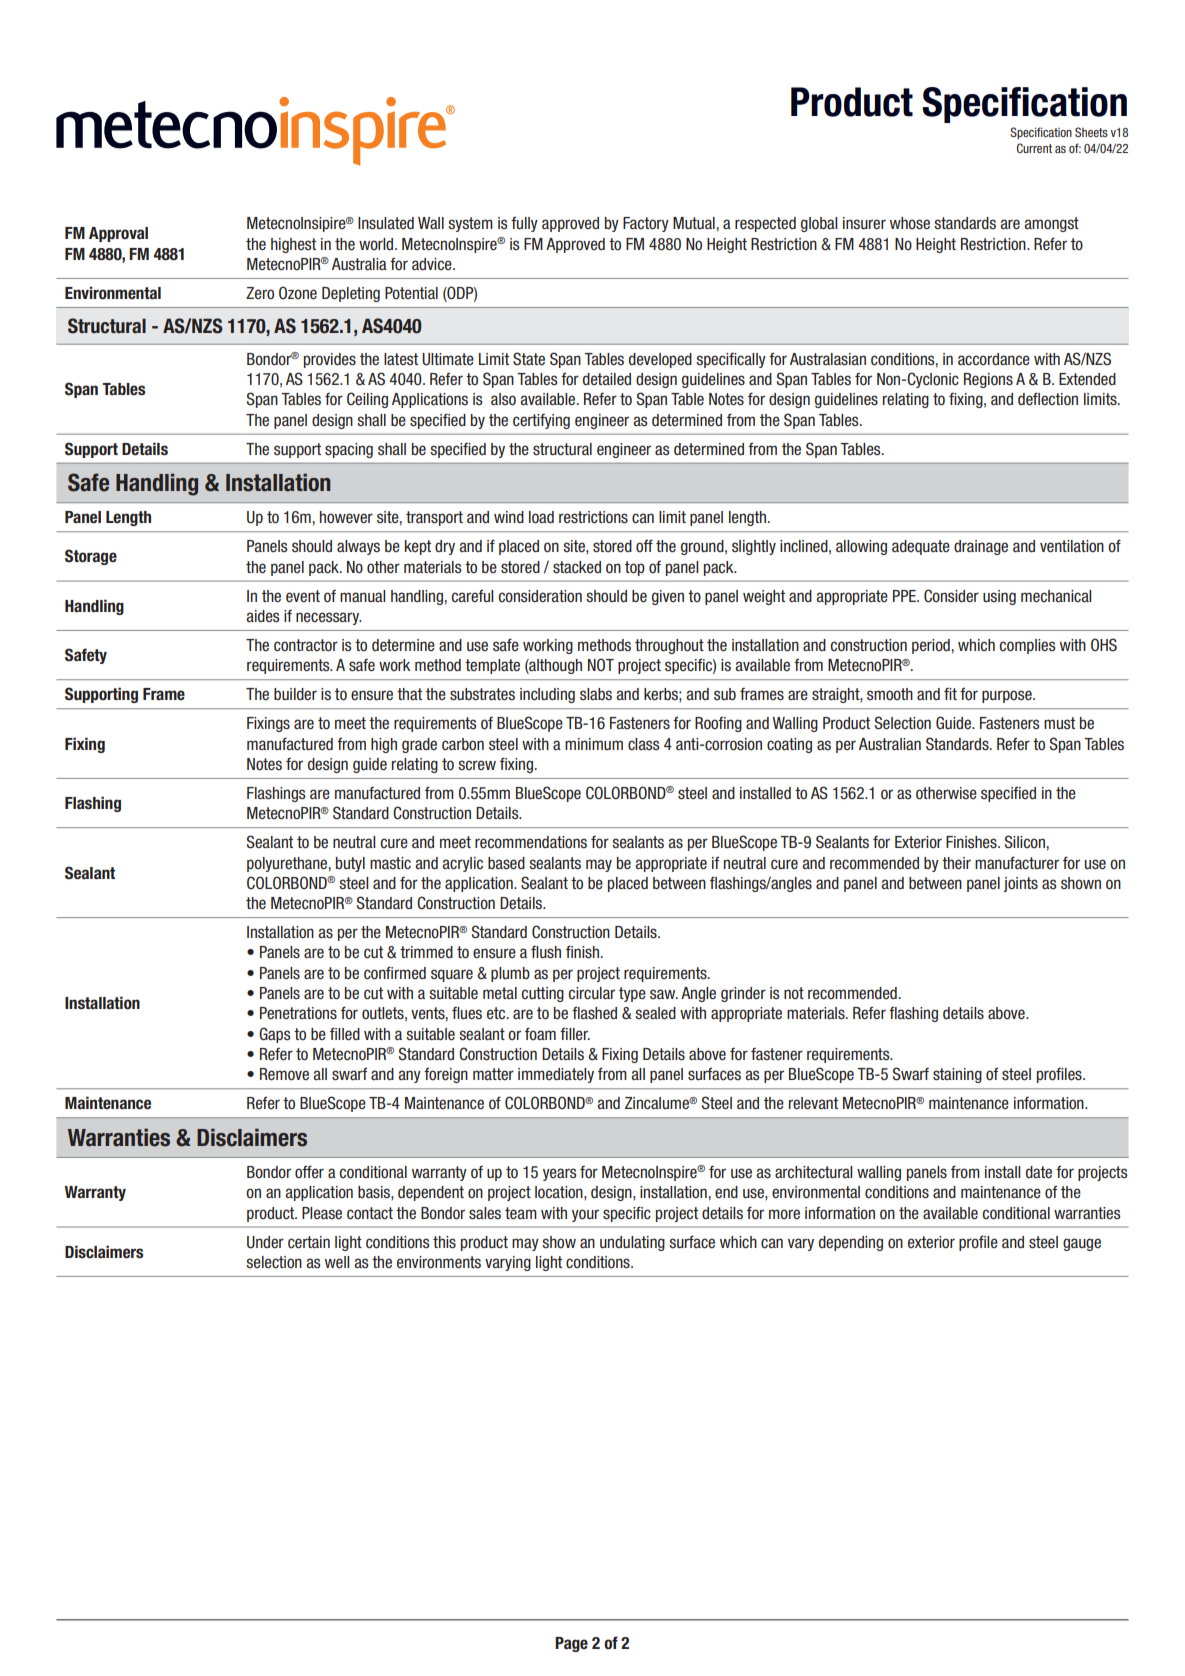  Describe the element at coordinates (957, 1075) in the screenshot. I see `staining` at that location.
